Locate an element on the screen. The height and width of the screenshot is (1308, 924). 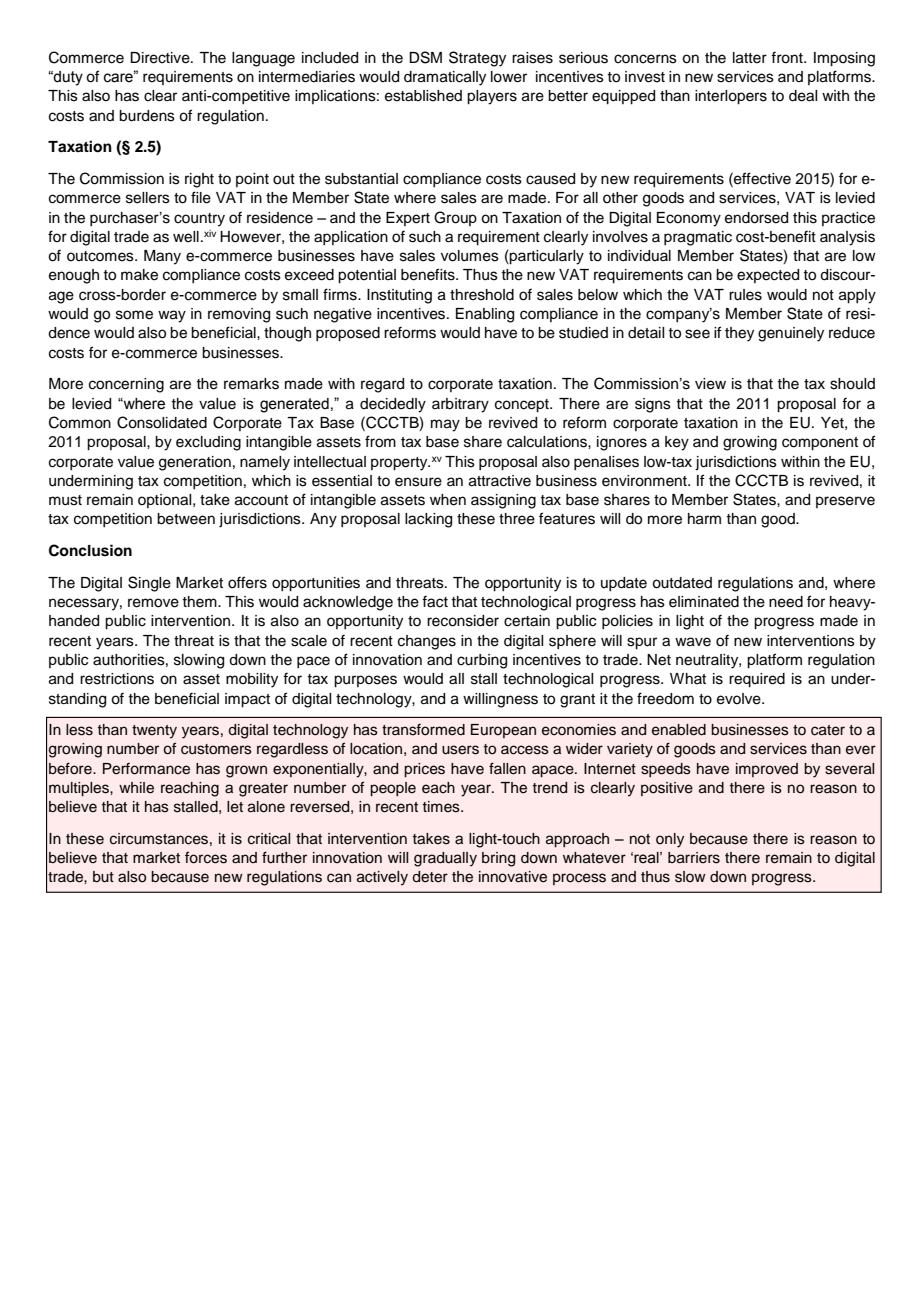
lacking is located at coordinates (428, 520).
